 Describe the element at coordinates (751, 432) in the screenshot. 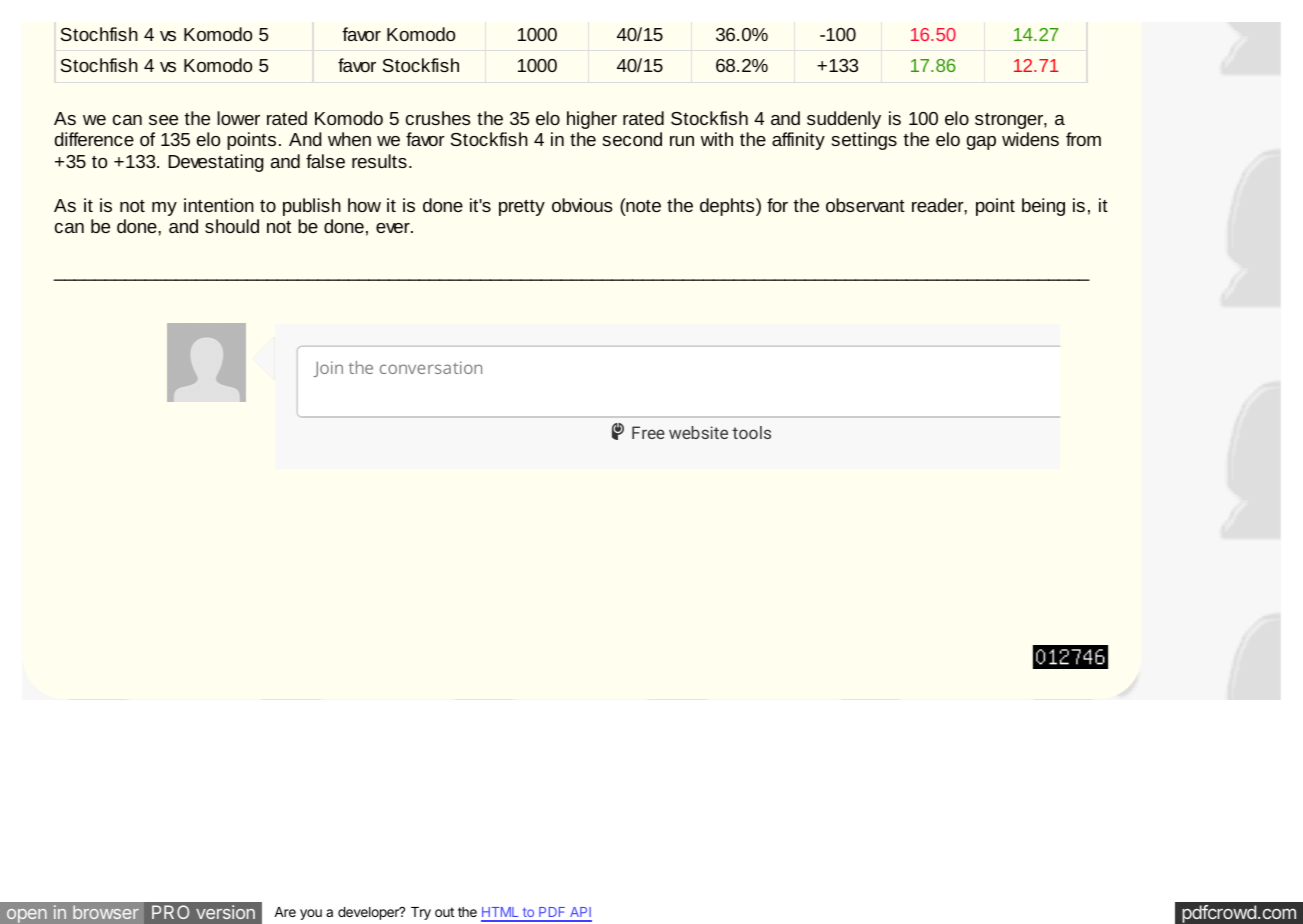

I see `tools` at that location.
